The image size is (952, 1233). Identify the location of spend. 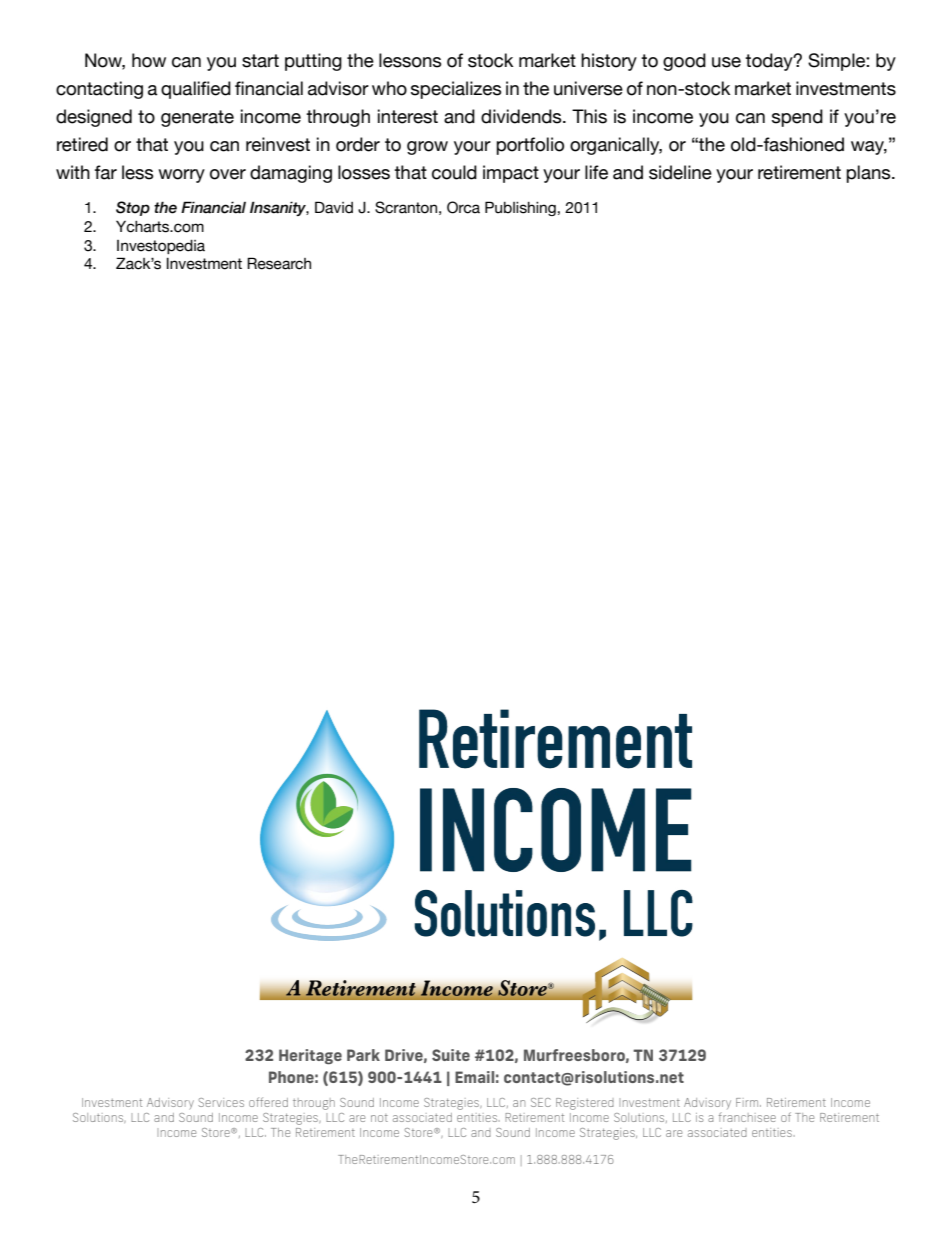
(797, 118).
